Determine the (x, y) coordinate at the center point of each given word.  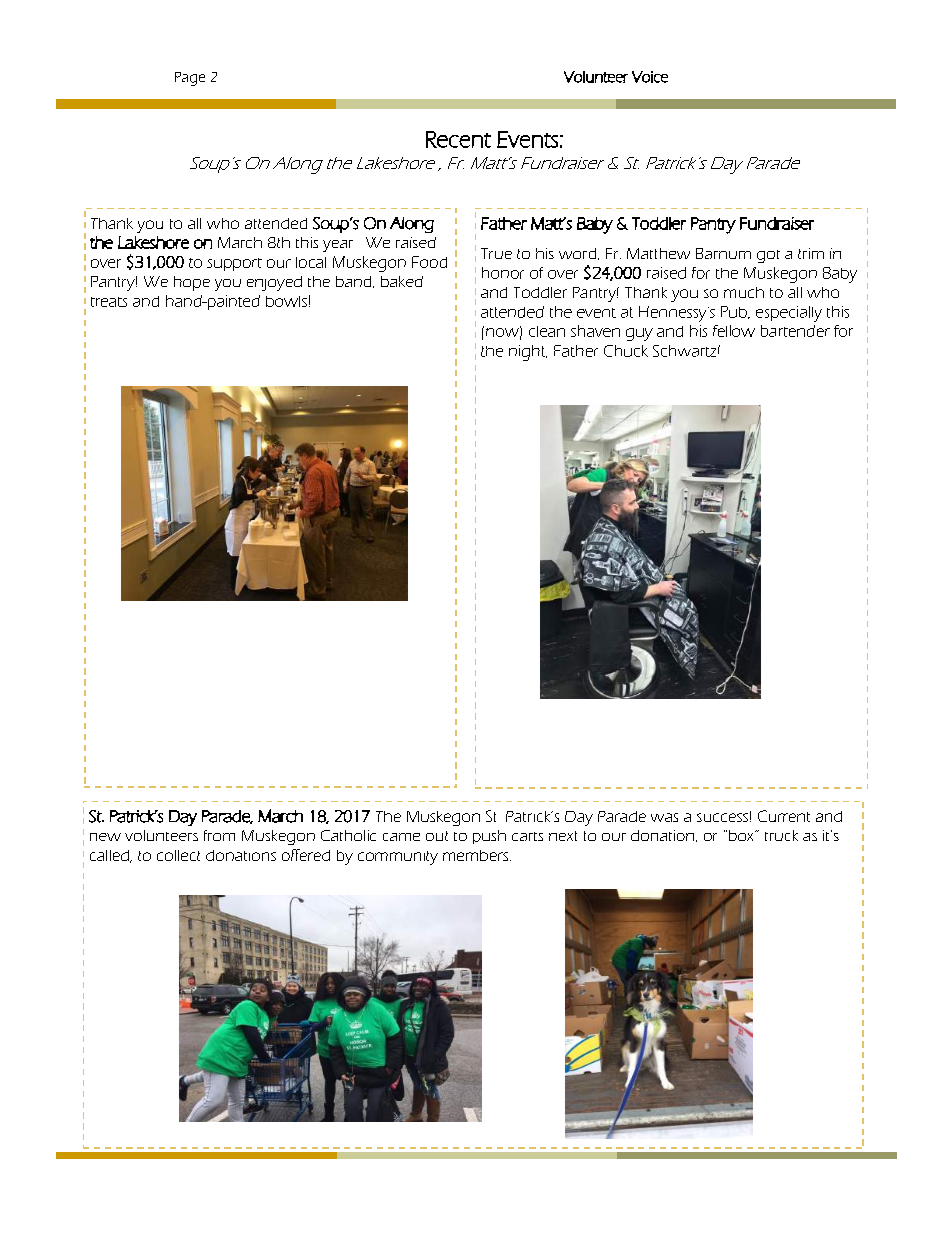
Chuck (626, 351)
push (489, 837)
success (722, 817)
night (528, 353)
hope (192, 283)
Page (190, 79)
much (744, 292)
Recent (458, 139)
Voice (650, 77)
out (437, 836)
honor (503, 273)
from (219, 835)
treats (109, 302)
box (741, 835)
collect (178, 855)
